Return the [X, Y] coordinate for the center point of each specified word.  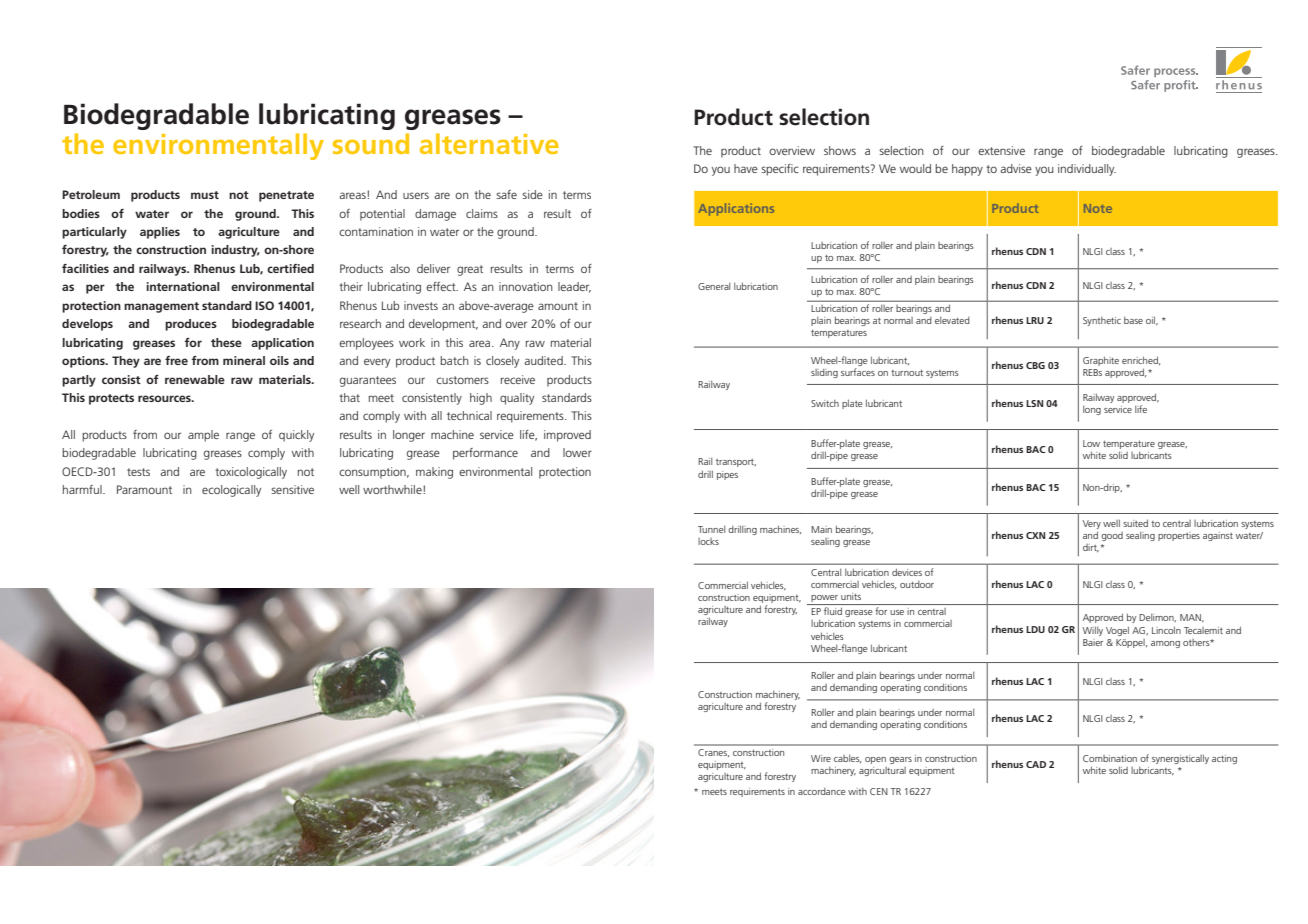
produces [191, 325]
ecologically [231, 491]
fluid [833, 611]
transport [736, 463]
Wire [821, 758]
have [746, 168]
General [714, 286]
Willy [1093, 631]
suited [1135, 523]
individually [1087, 170]
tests [138, 472]
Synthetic [1102, 321]
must [205, 195]
